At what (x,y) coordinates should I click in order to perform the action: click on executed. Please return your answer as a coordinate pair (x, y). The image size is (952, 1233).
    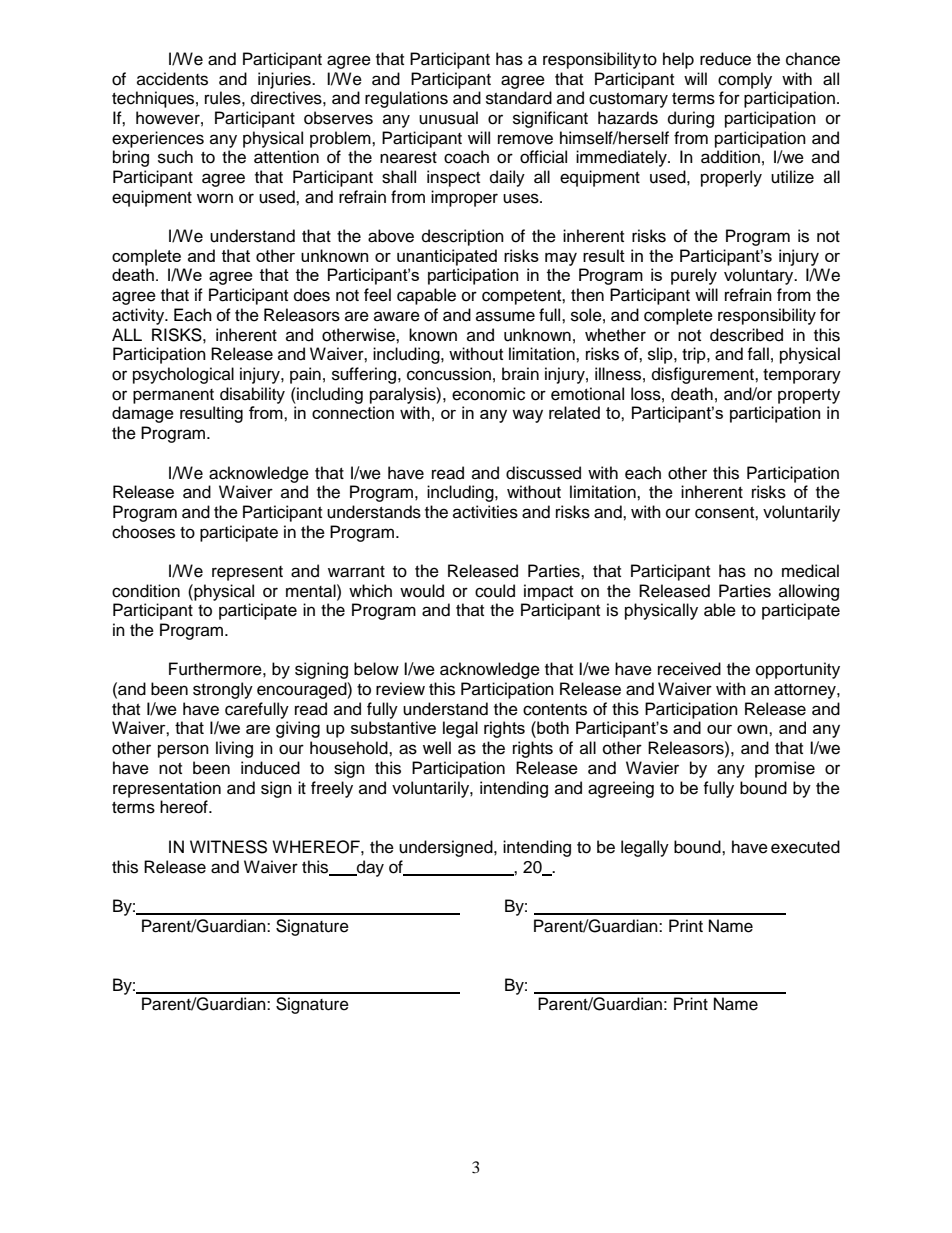
    Looking at the image, I should click on (805, 847).
